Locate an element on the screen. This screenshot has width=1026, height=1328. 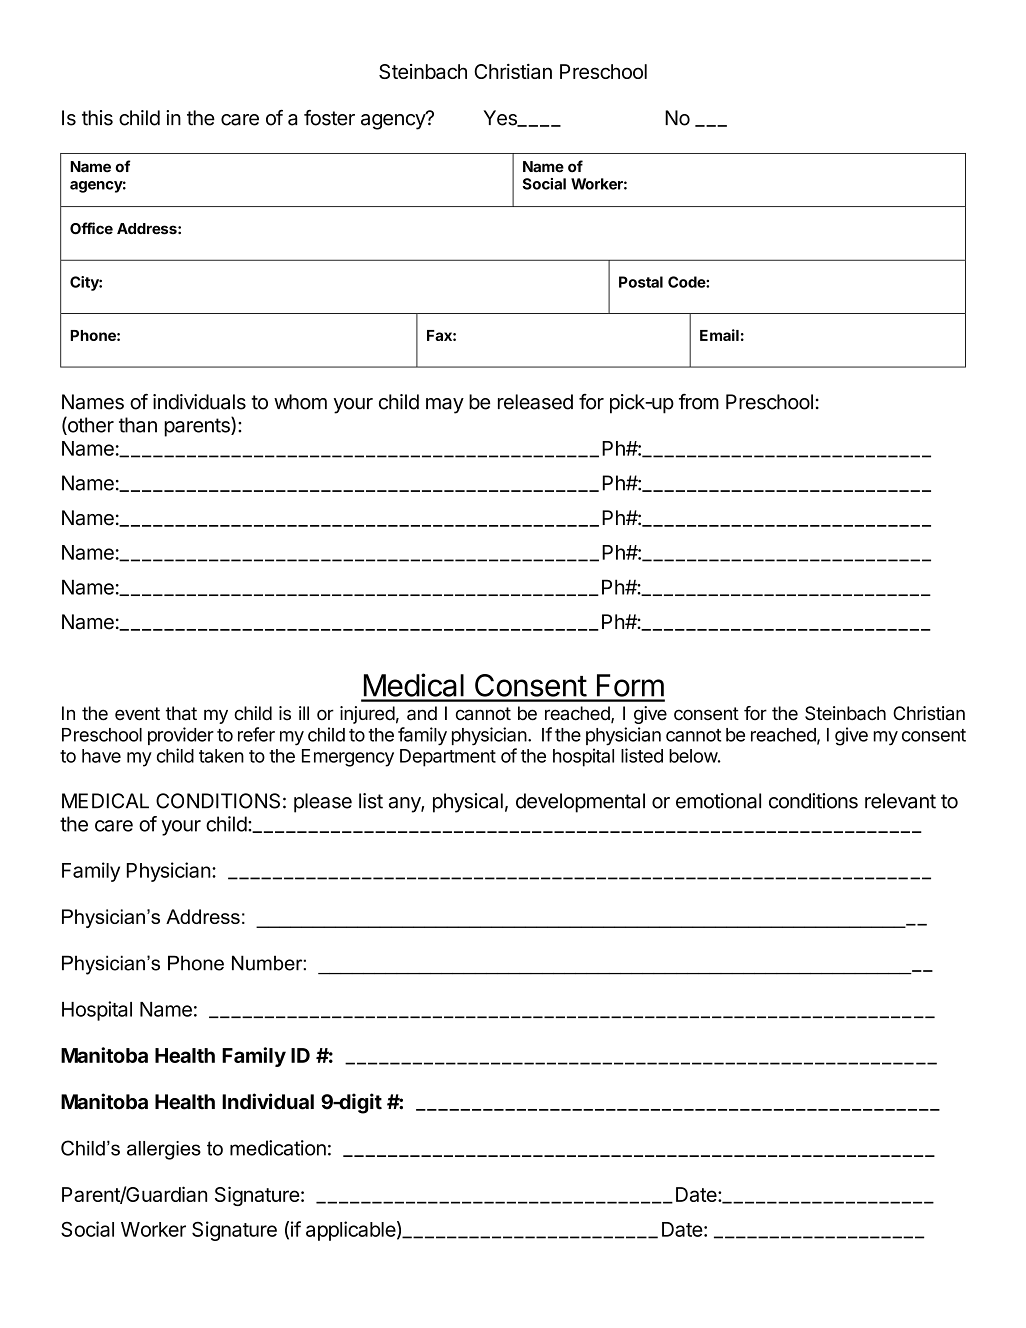
foster is located at coordinates (329, 118).
